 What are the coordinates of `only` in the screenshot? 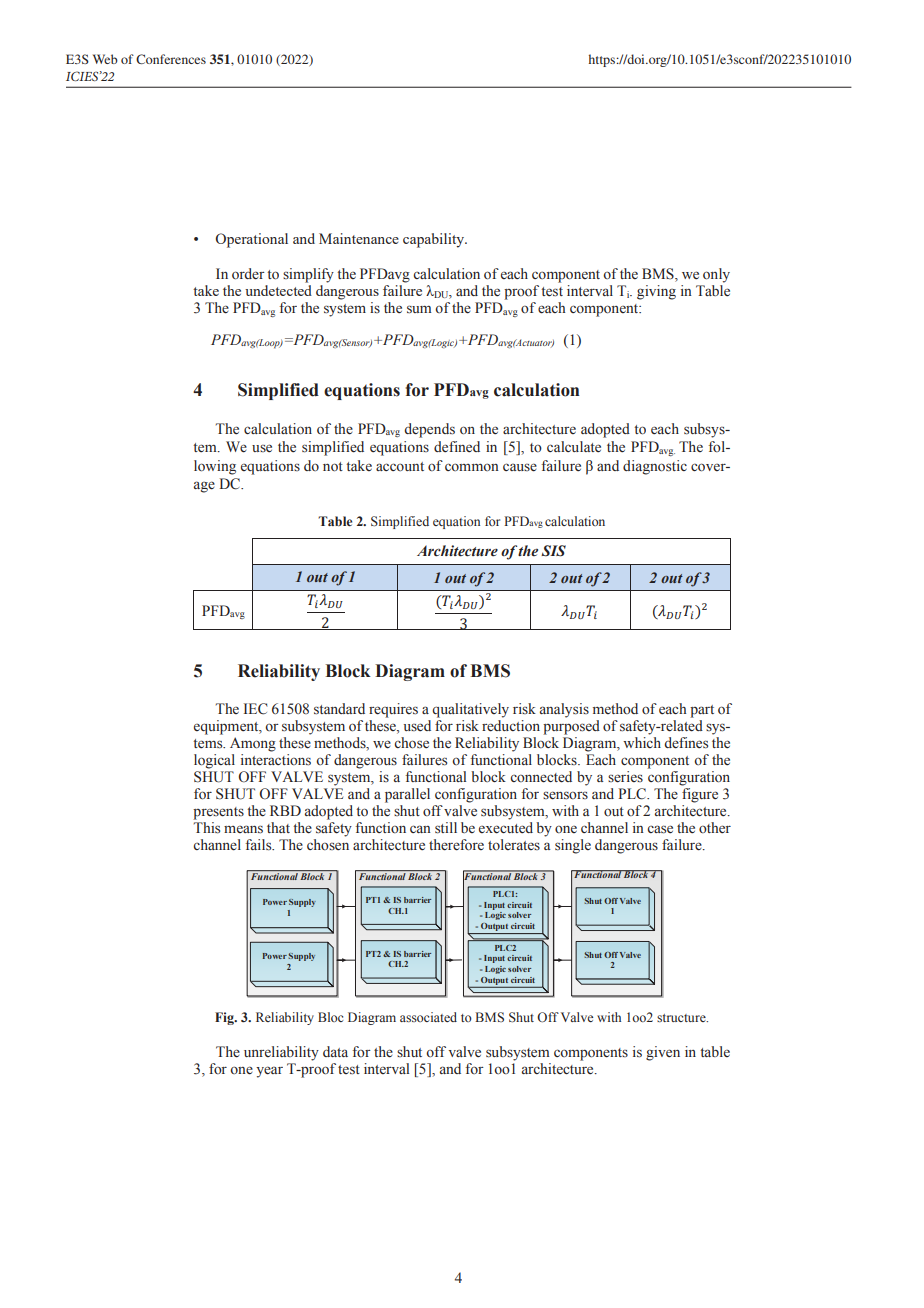 It's located at (716, 275).
